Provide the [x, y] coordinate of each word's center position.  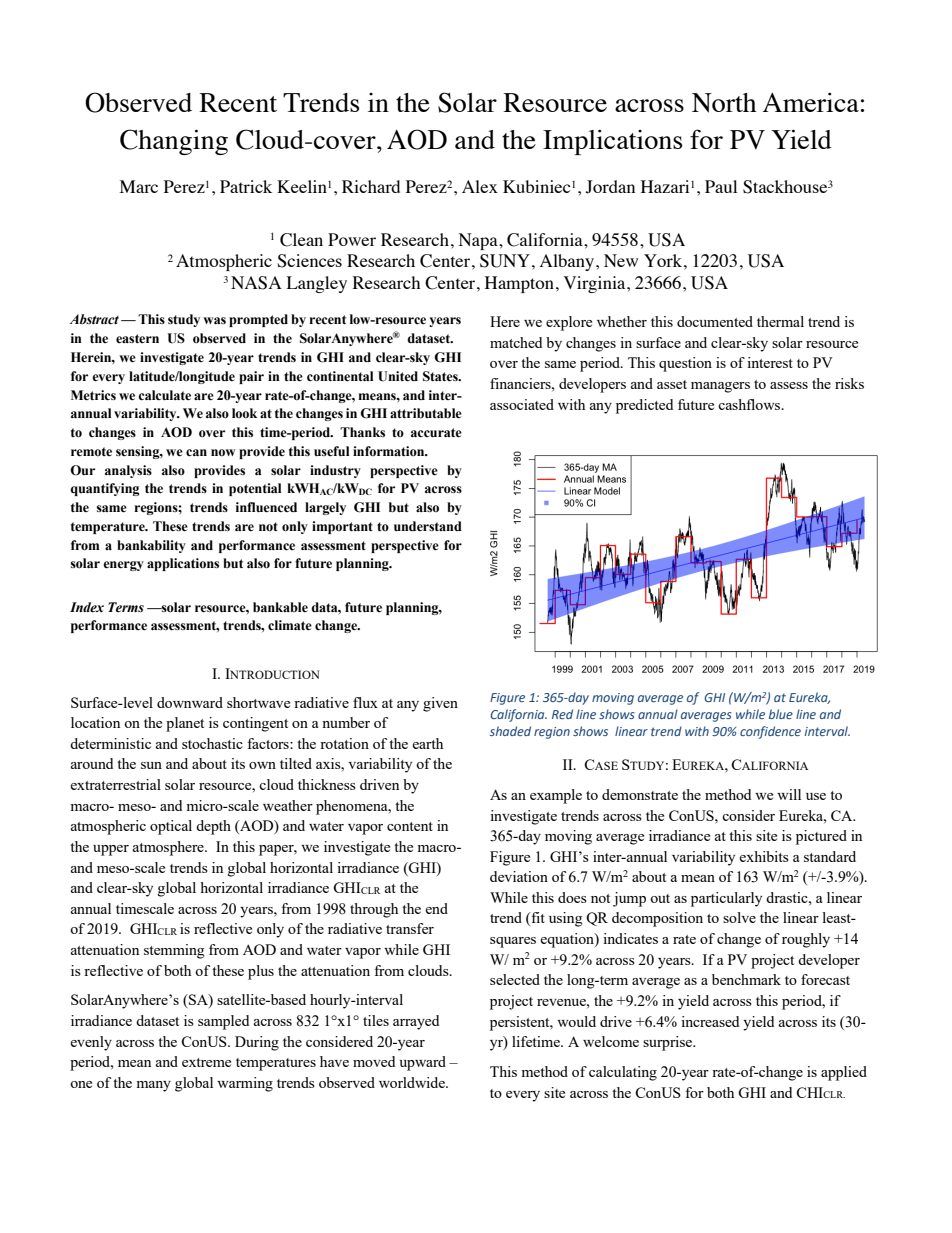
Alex [480, 186]
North [724, 103]
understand [428, 526]
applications [183, 564]
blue [781, 714]
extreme [206, 1062]
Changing [174, 142]
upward [423, 1063]
